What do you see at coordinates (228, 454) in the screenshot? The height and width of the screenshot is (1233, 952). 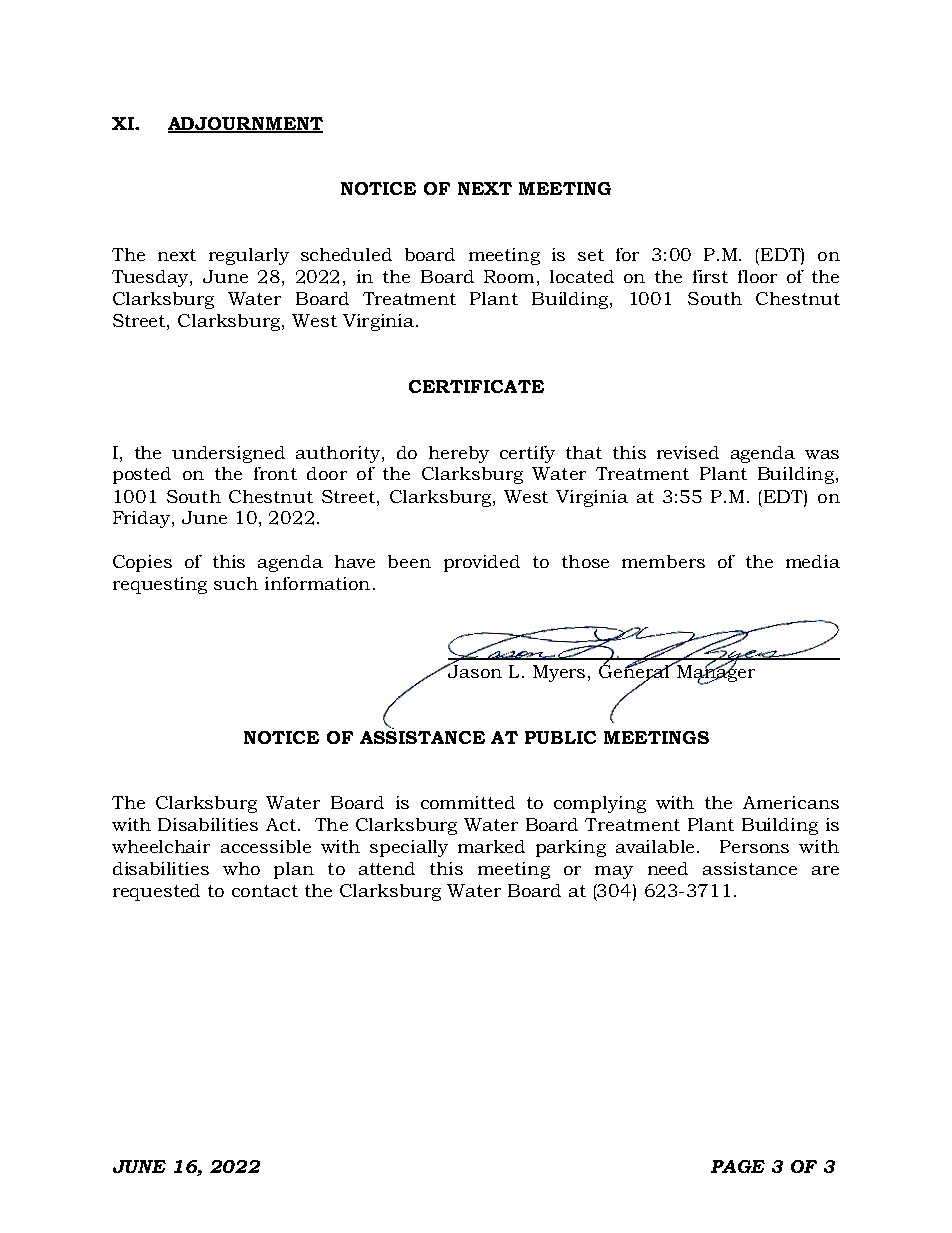 I see `undersigned` at bounding box center [228, 454].
